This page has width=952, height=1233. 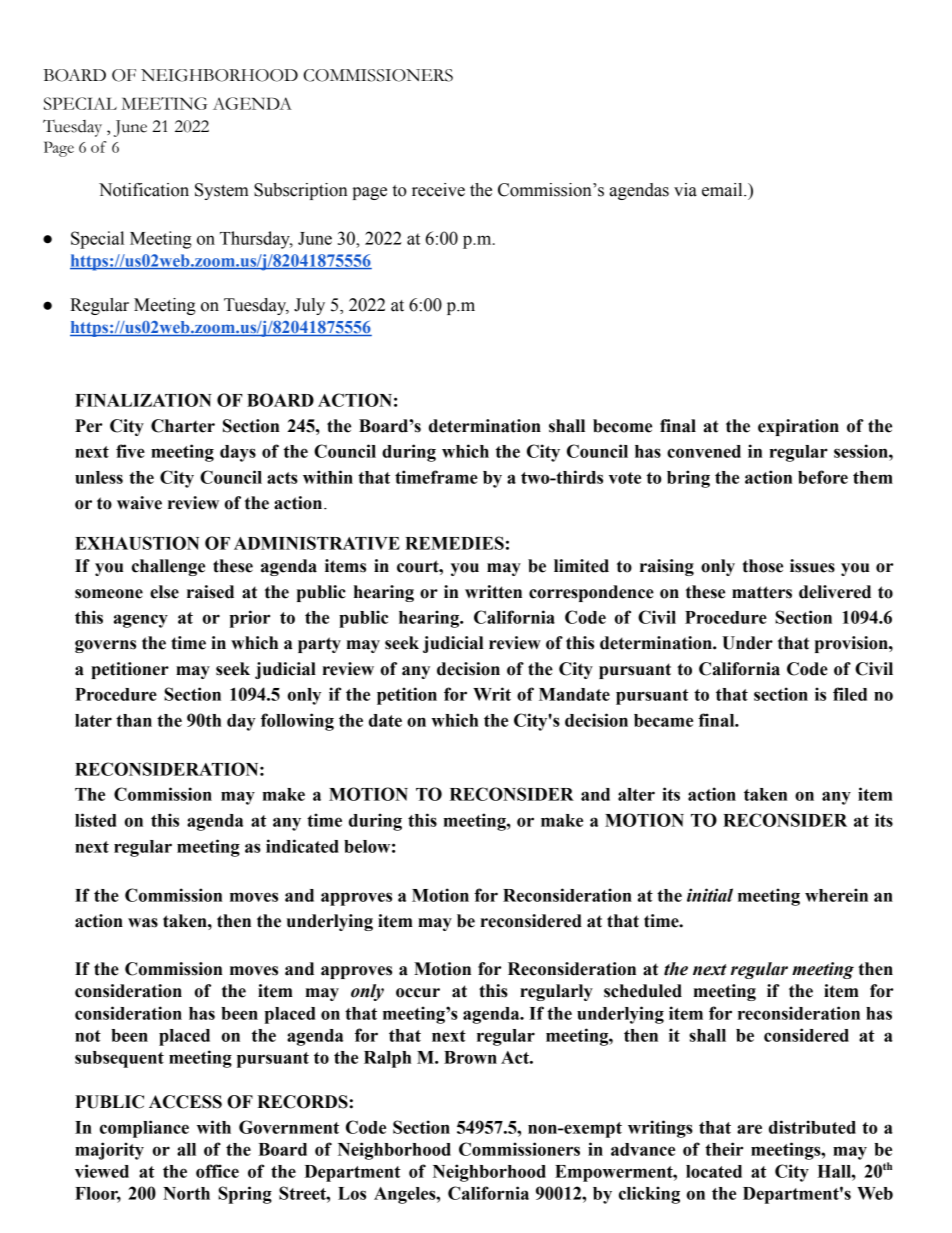 What do you see at coordinates (724, 1149) in the page?
I see `their` at bounding box center [724, 1149].
